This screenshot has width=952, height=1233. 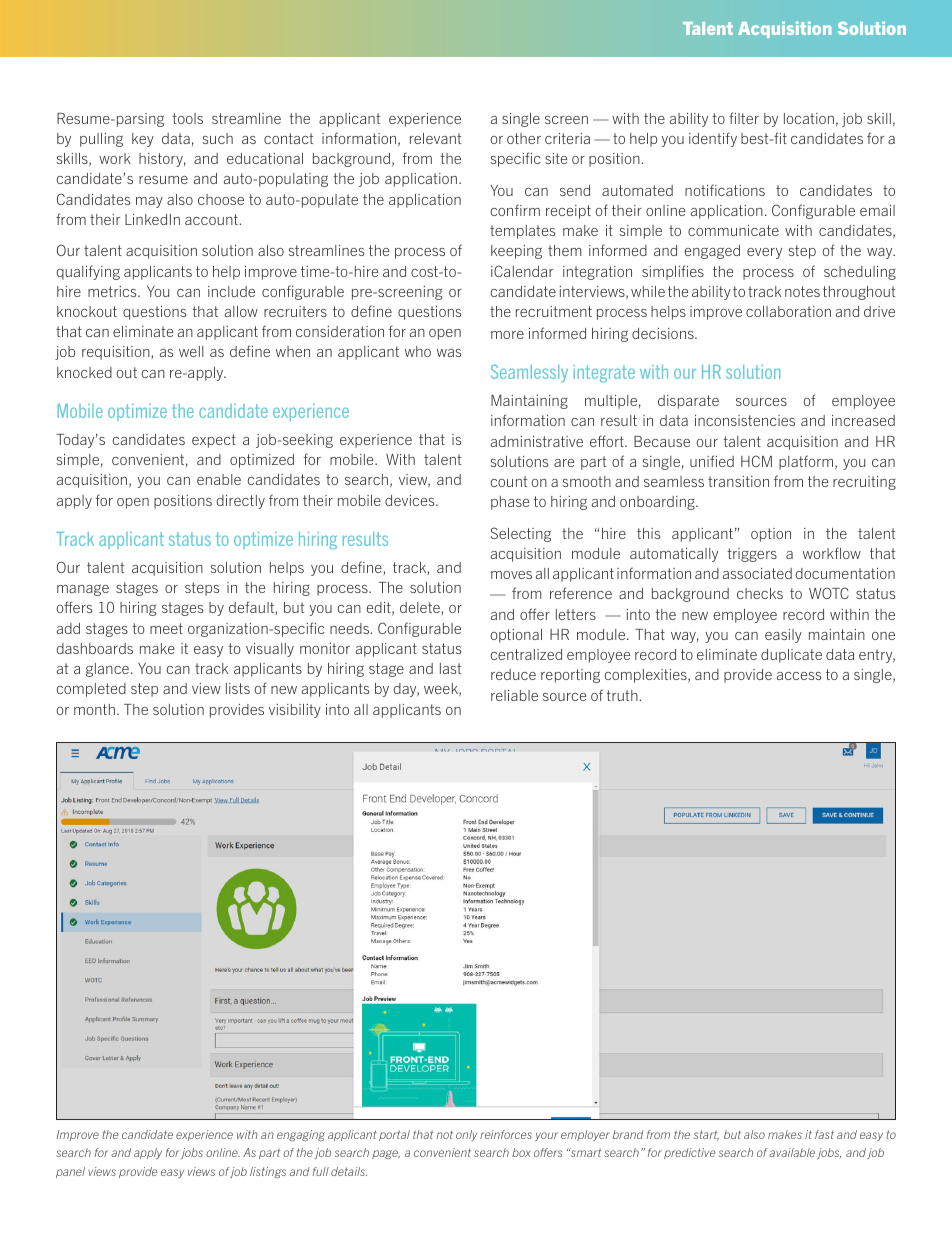 I want to click on meet, so click(x=166, y=628).
